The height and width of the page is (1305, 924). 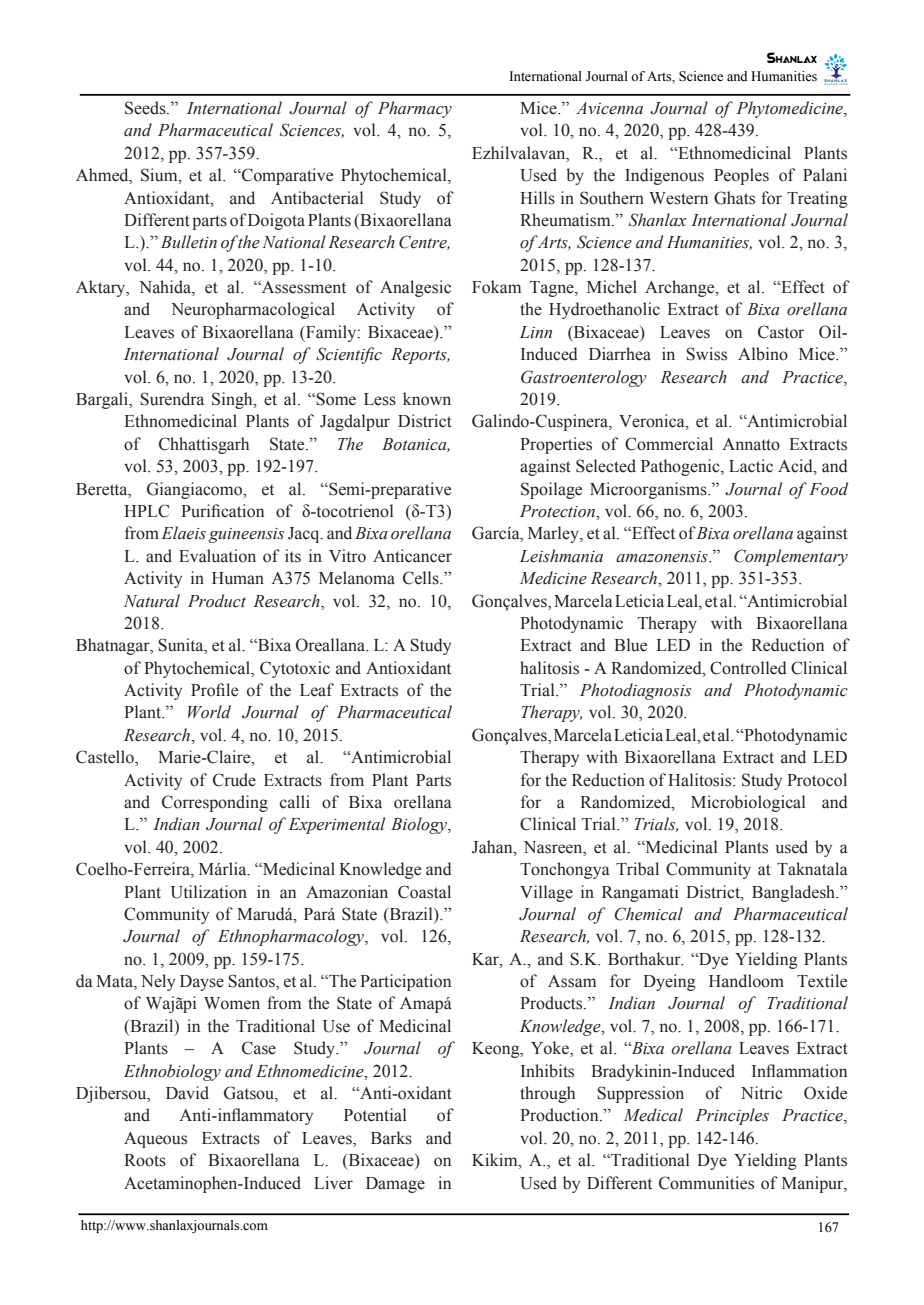 What do you see at coordinates (391, 1138) in the page?
I see `Barks` at bounding box center [391, 1138].
